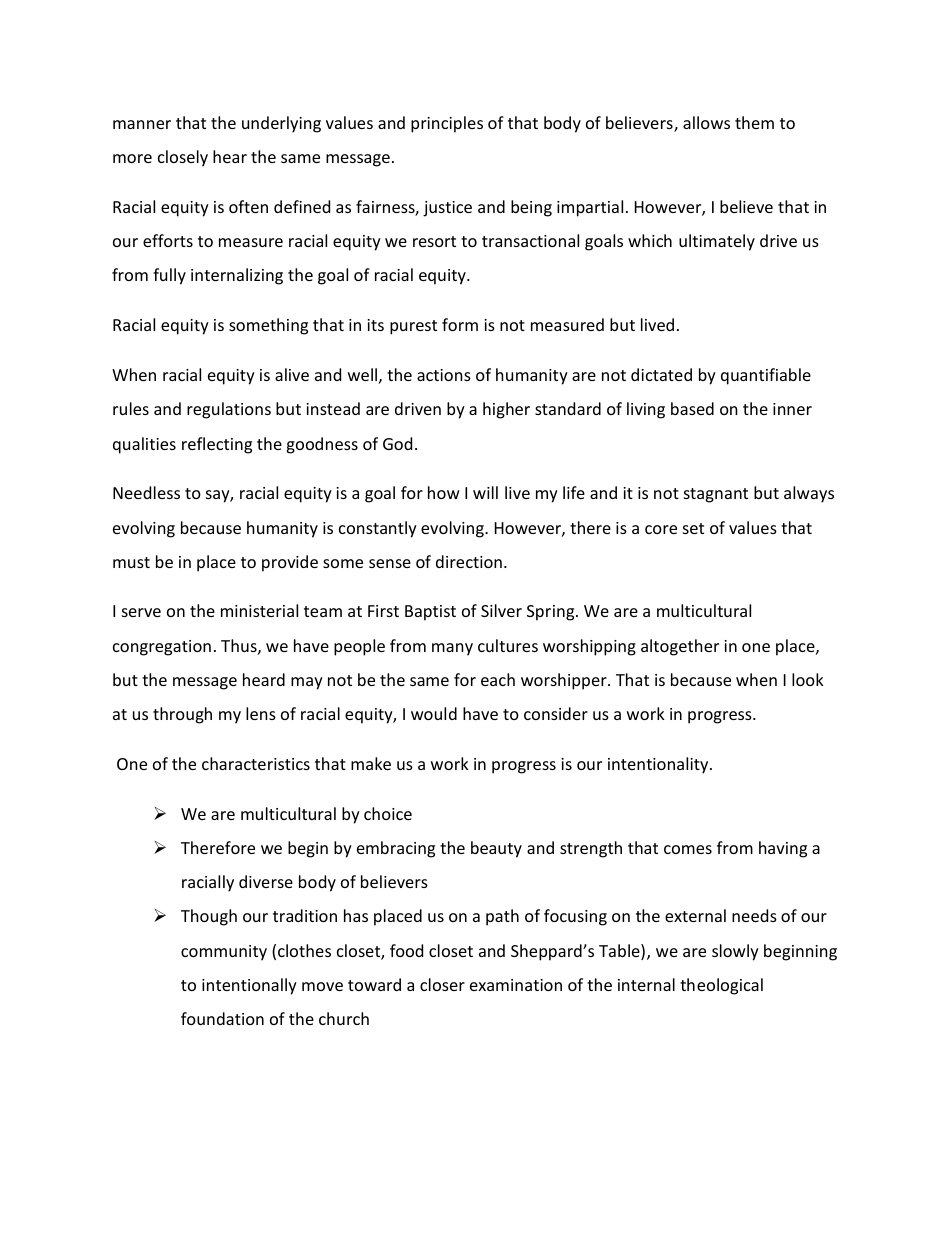 This image has height=1233, width=952. Describe the element at coordinates (706, 122) in the image. I see `allows` at that location.
